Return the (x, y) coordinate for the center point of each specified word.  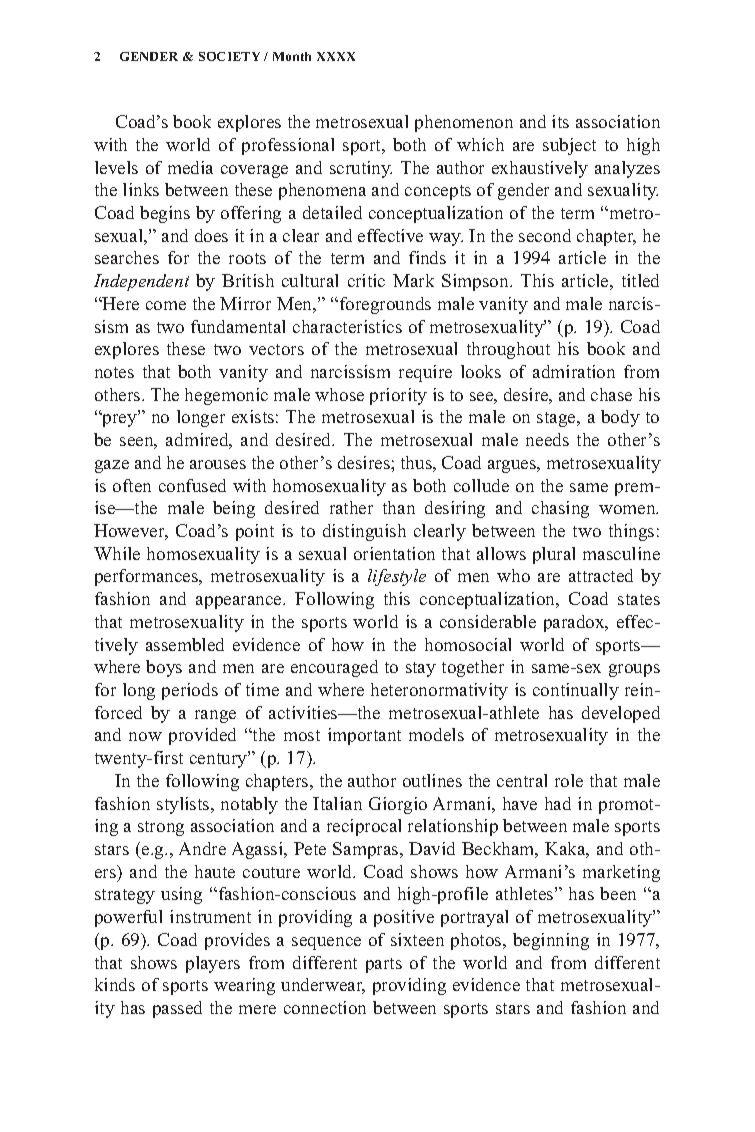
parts (384, 965)
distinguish (364, 532)
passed (177, 1009)
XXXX (336, 56)
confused (192, 485)
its (560, 121)
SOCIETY (229, 56)
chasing (560, 509)
